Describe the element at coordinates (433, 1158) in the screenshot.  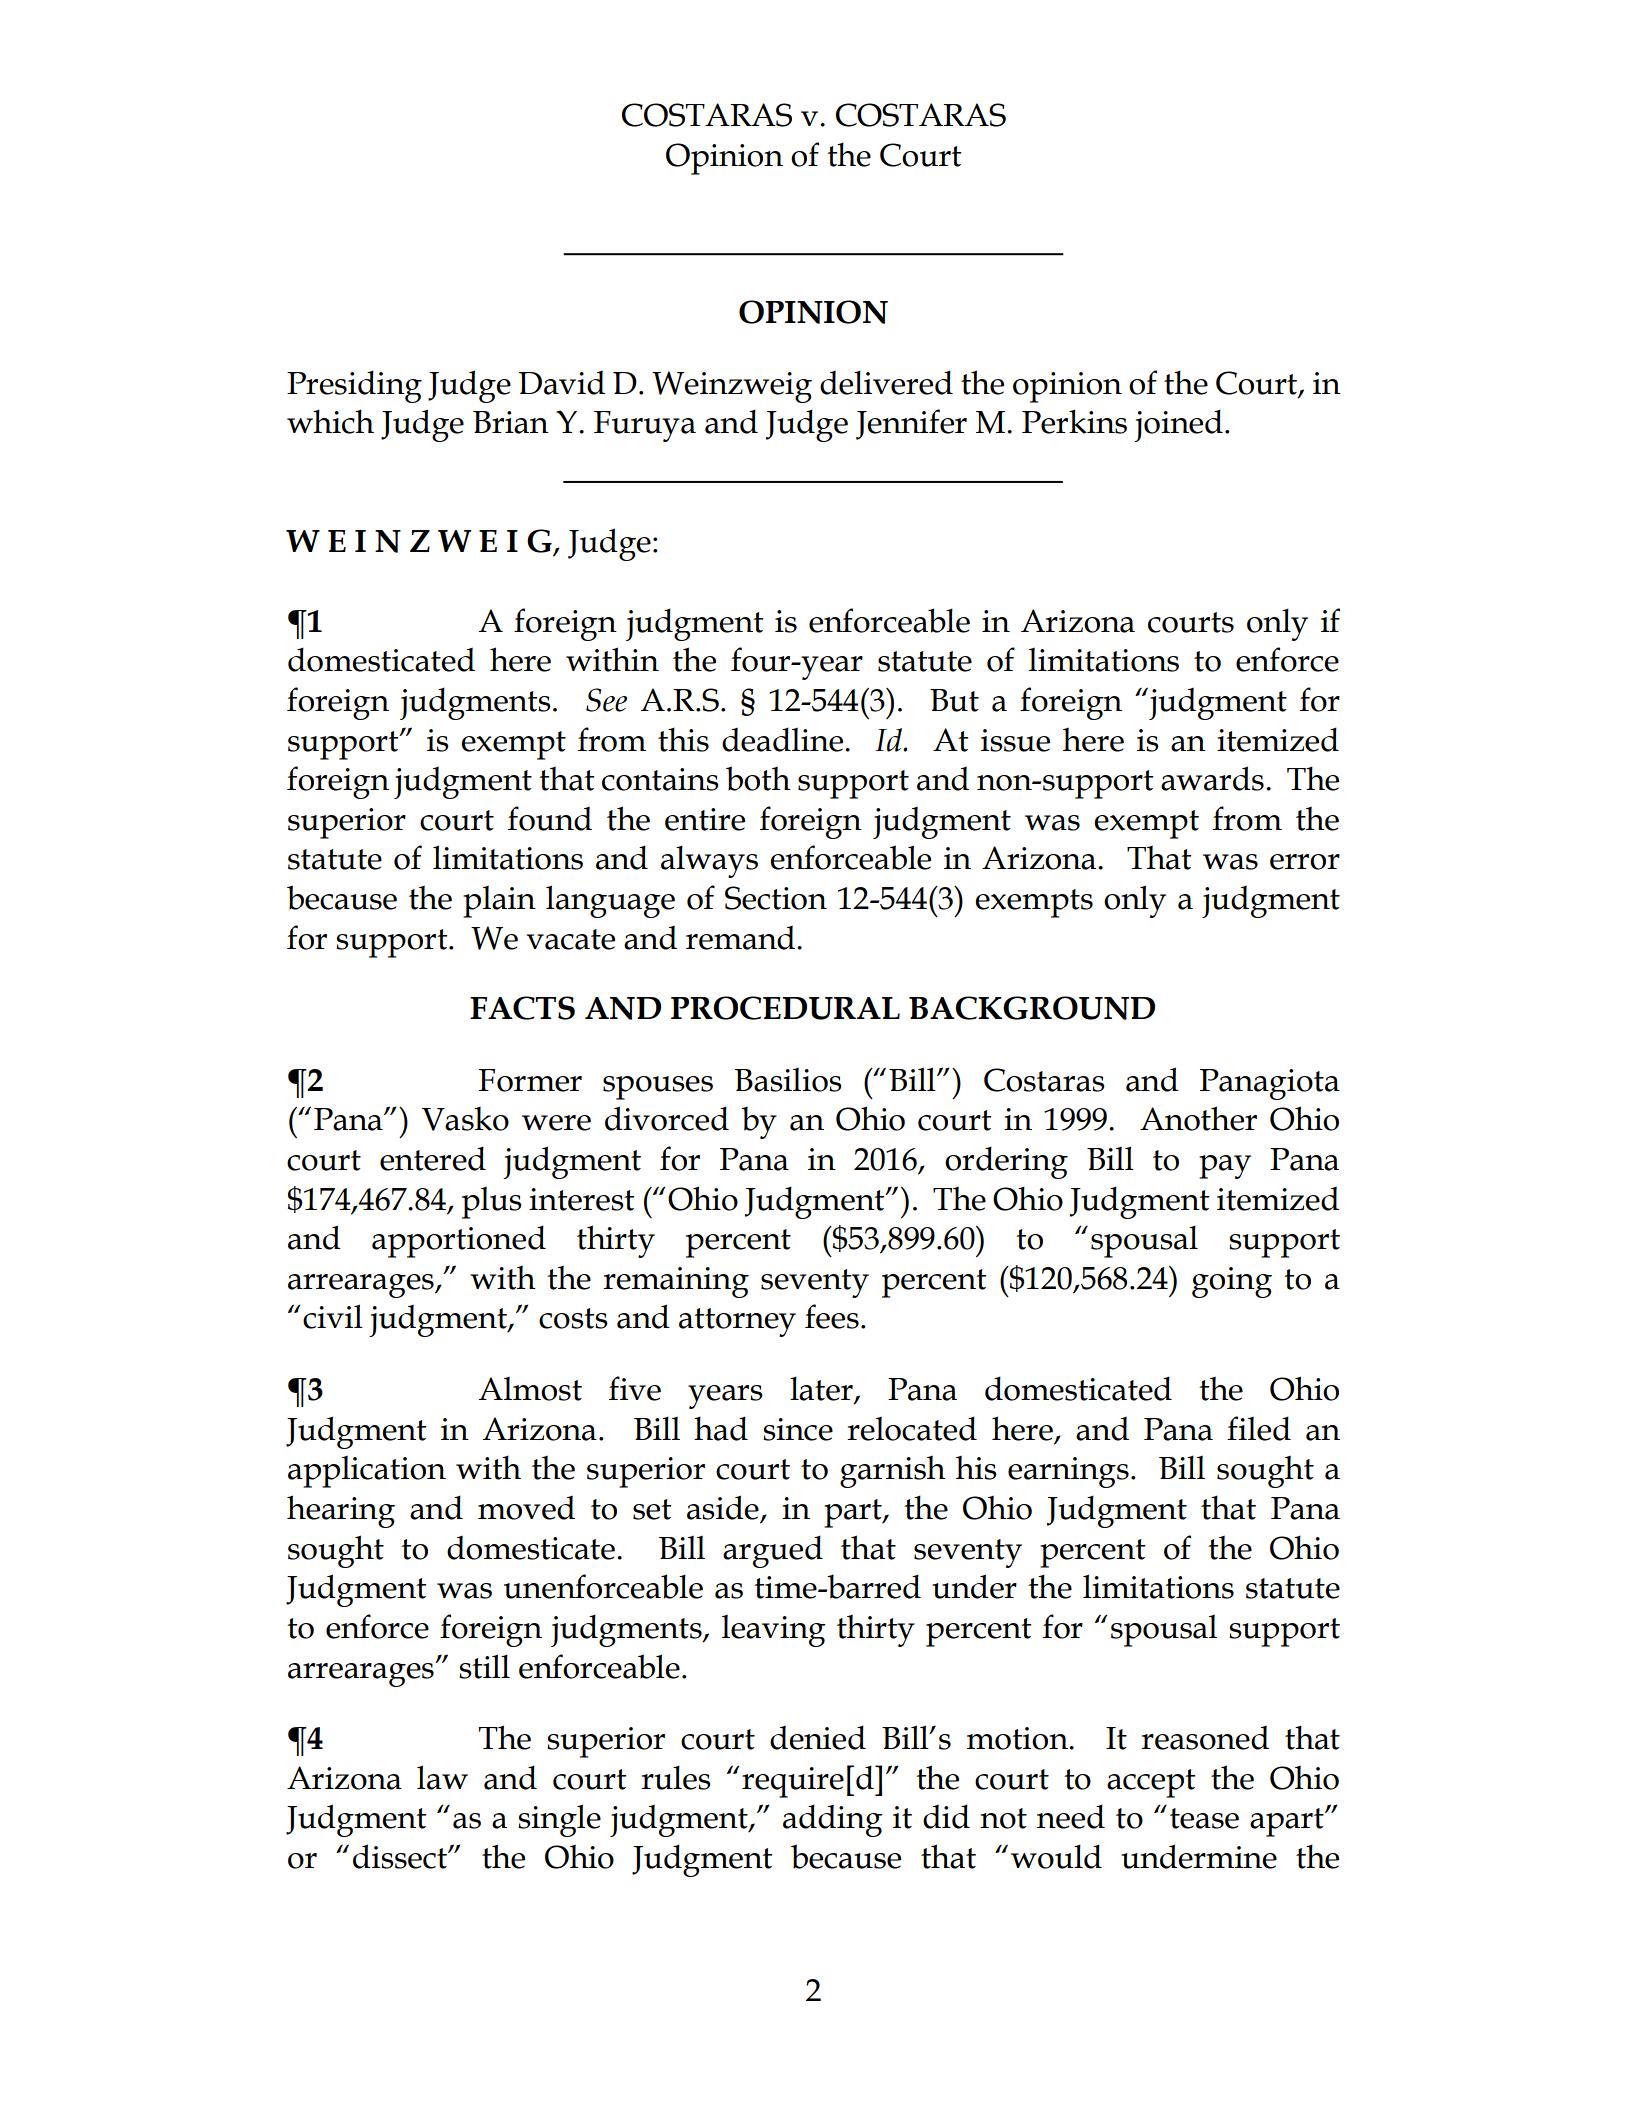
I see `entered` at that location.
